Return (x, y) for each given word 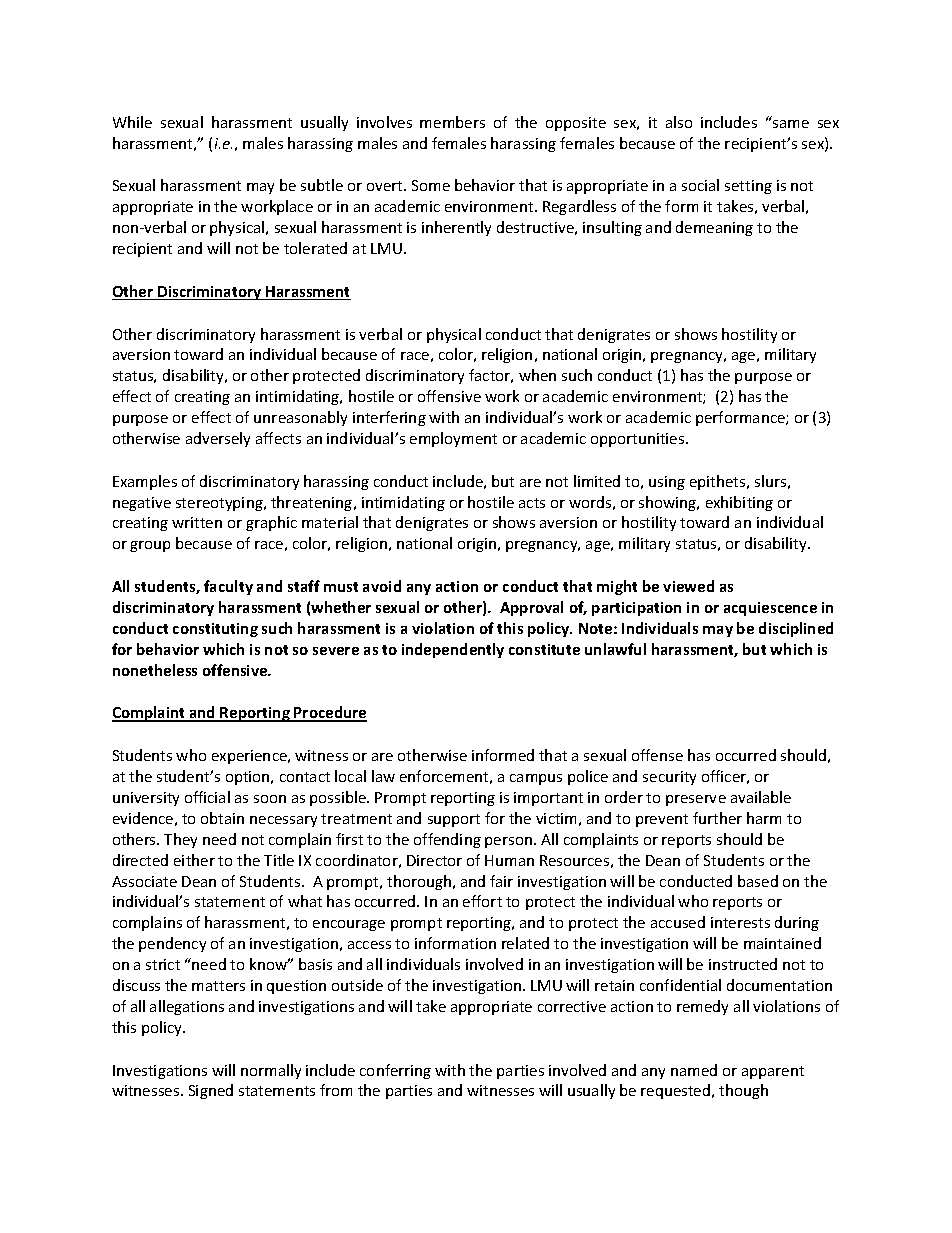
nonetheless (155, 670)
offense (657, 755)
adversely (218, 439)
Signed (211, 1091)
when (537, 375)
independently (453, 650)
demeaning (714, 228)
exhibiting (739, 503)
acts (532, 503)
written (197, 522)
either (194, 860)
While (132, 122)
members (452, 122)
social (700, 185)
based (758, 881)
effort (482, 901)
